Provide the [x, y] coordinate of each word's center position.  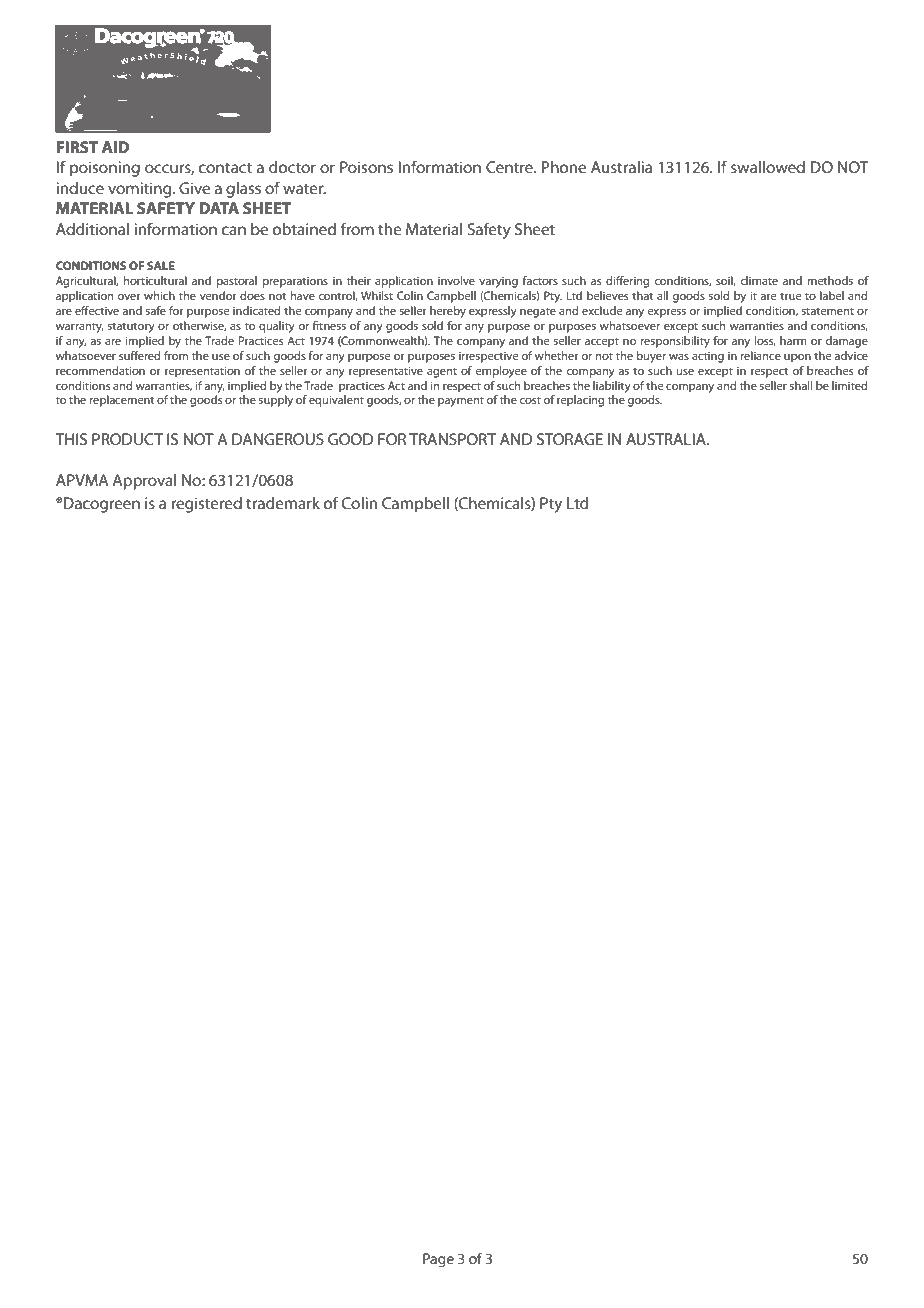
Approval [144, 482]
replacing [580, 401]
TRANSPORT [452, 439]
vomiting [141, 190]
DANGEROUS [278, 439]
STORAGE [570, 439]
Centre [510, 167]
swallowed [768, 167]
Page [438, 1260]
